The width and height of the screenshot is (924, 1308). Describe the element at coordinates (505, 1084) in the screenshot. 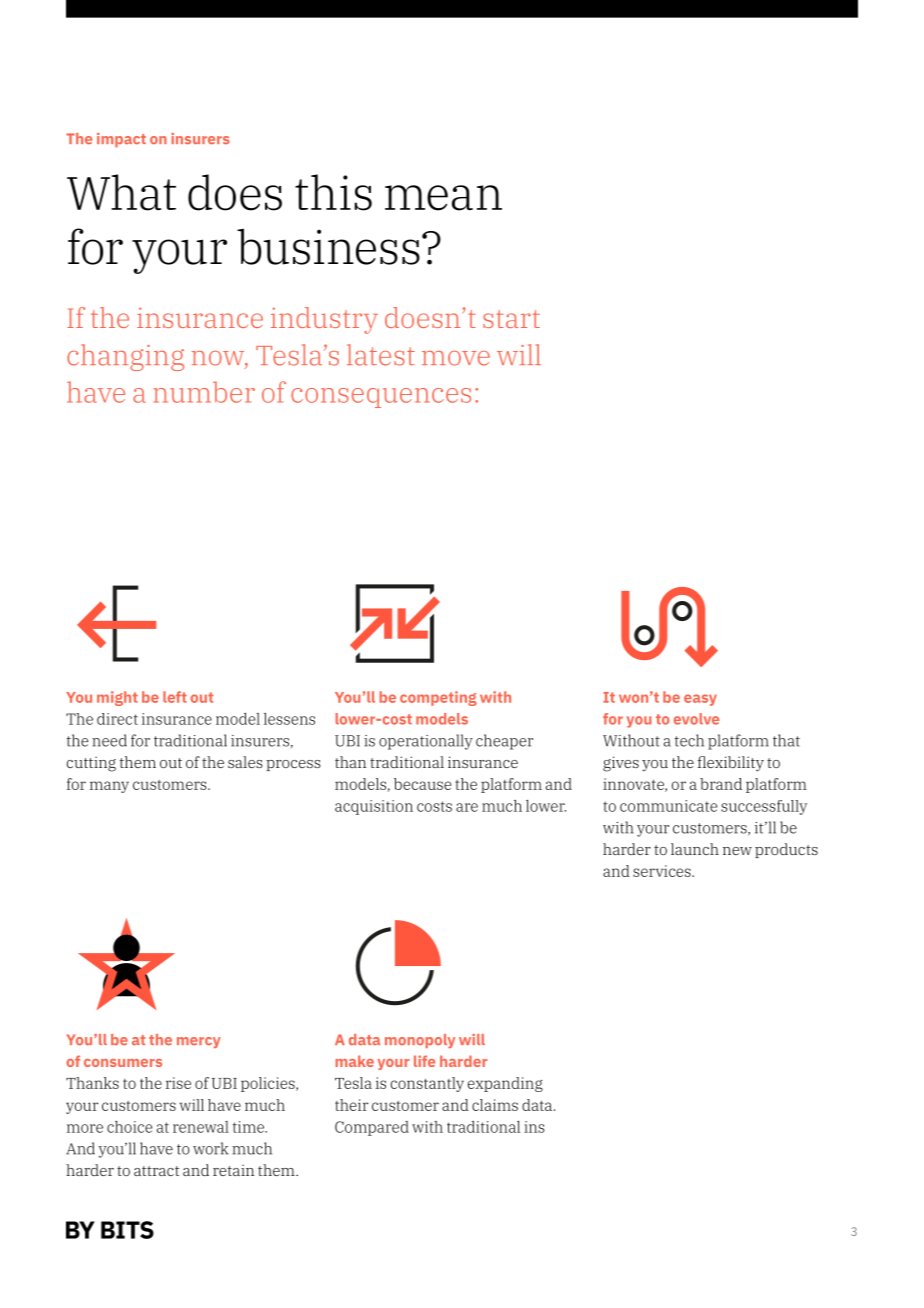

I see `expanding` at that location.
